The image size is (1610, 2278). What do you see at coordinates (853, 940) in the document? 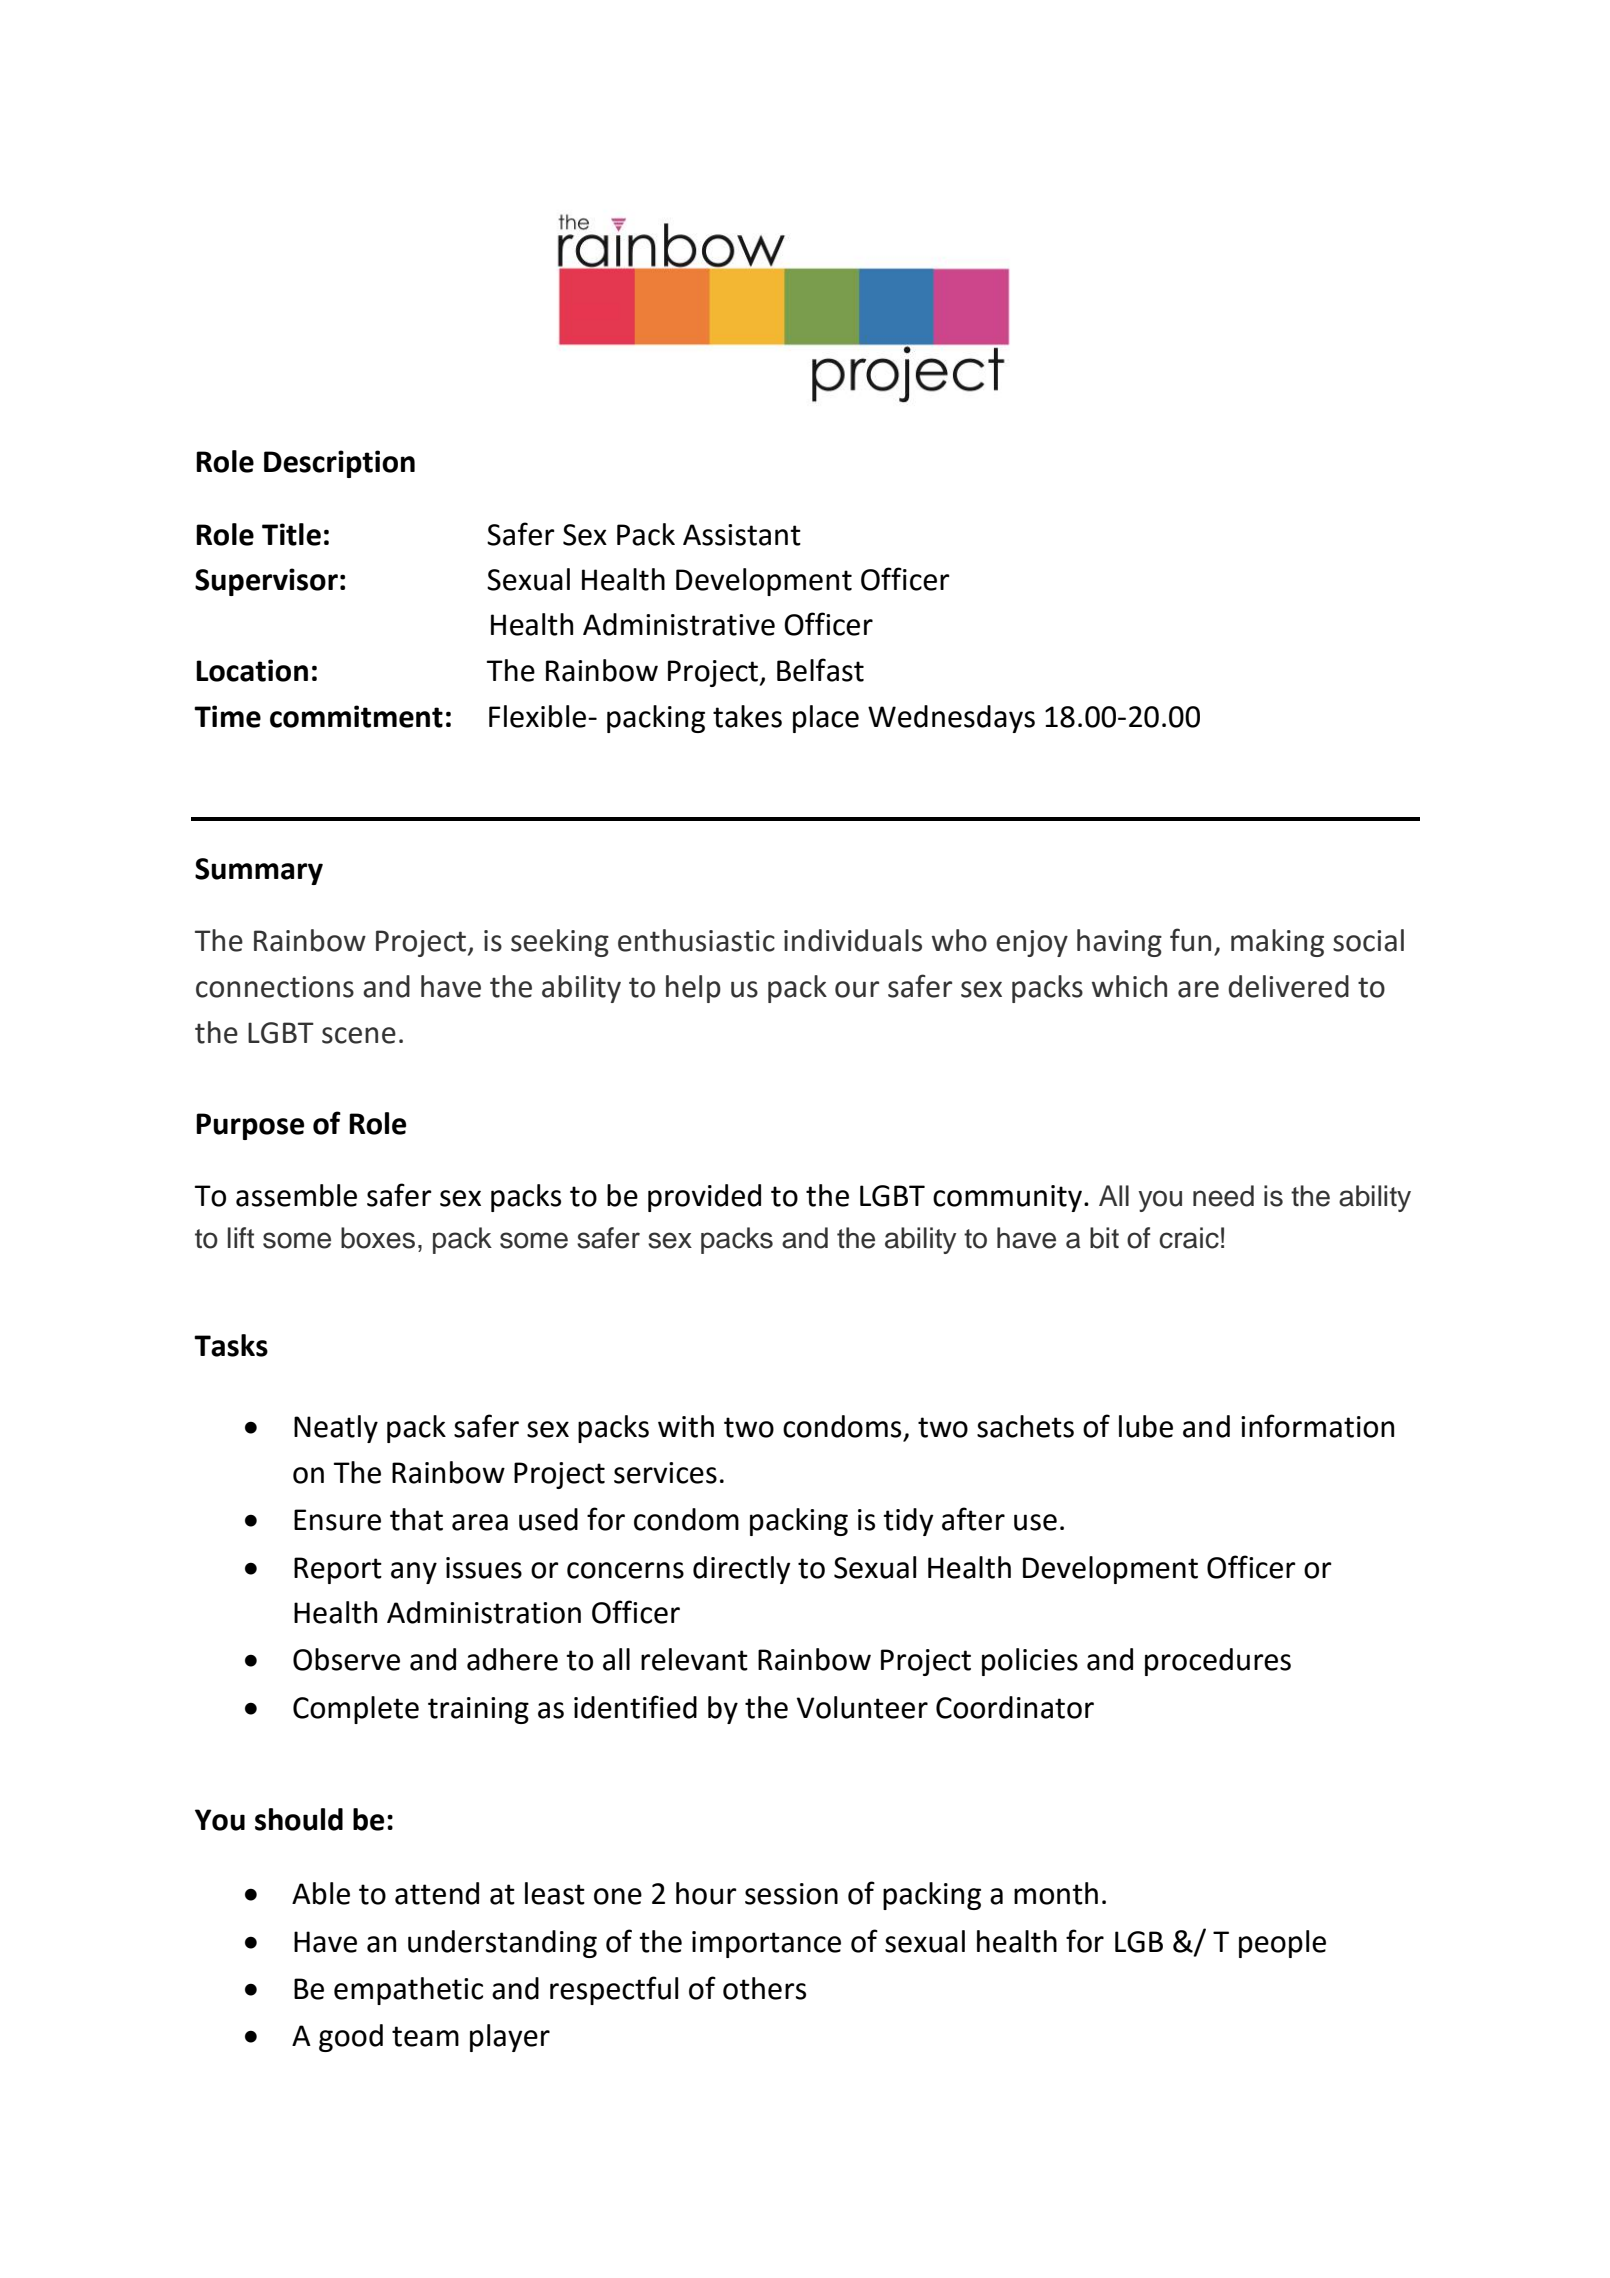
I see `individuals` at bounding box center [853, 940].
